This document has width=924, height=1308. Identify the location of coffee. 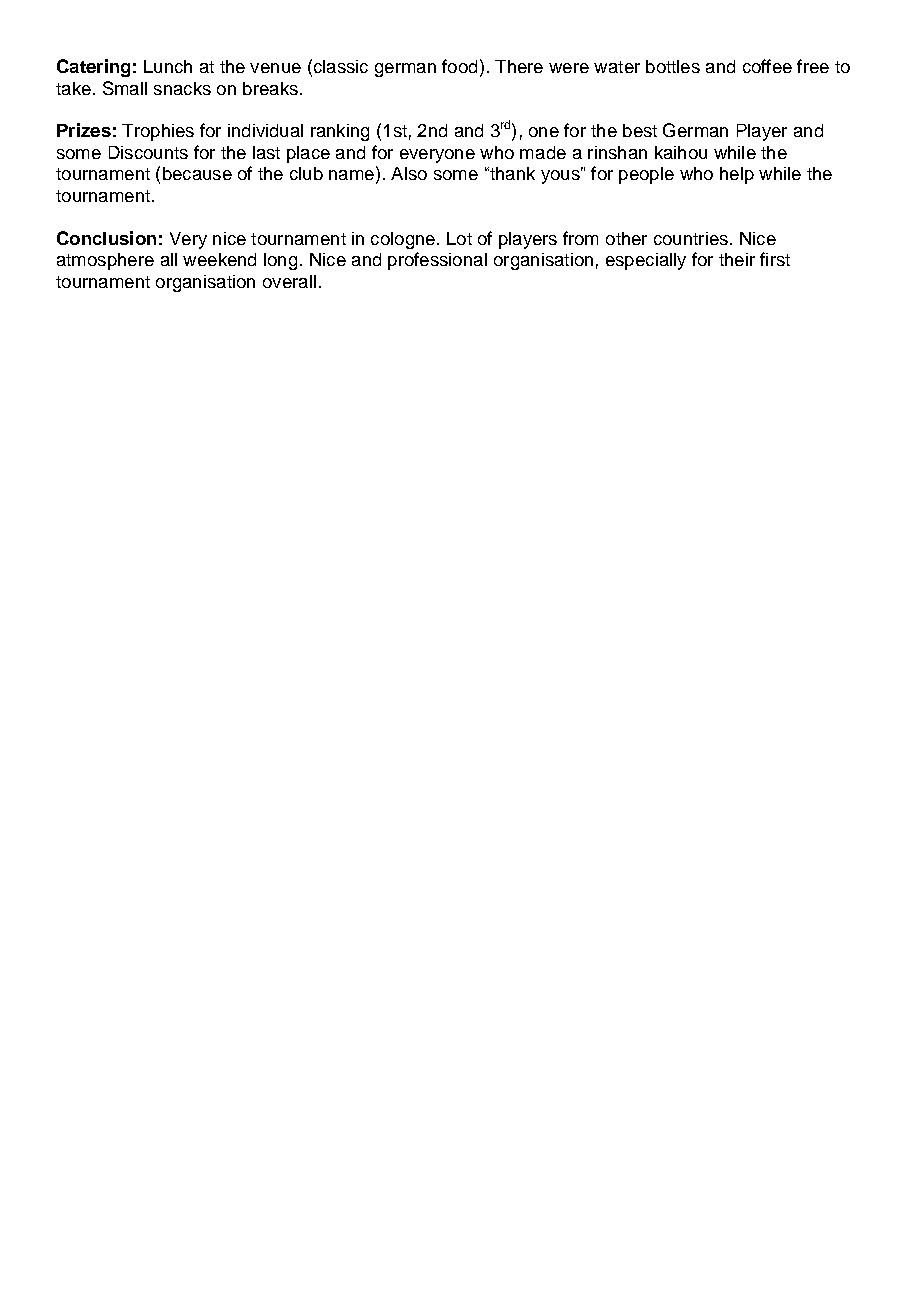
(767, 66).
